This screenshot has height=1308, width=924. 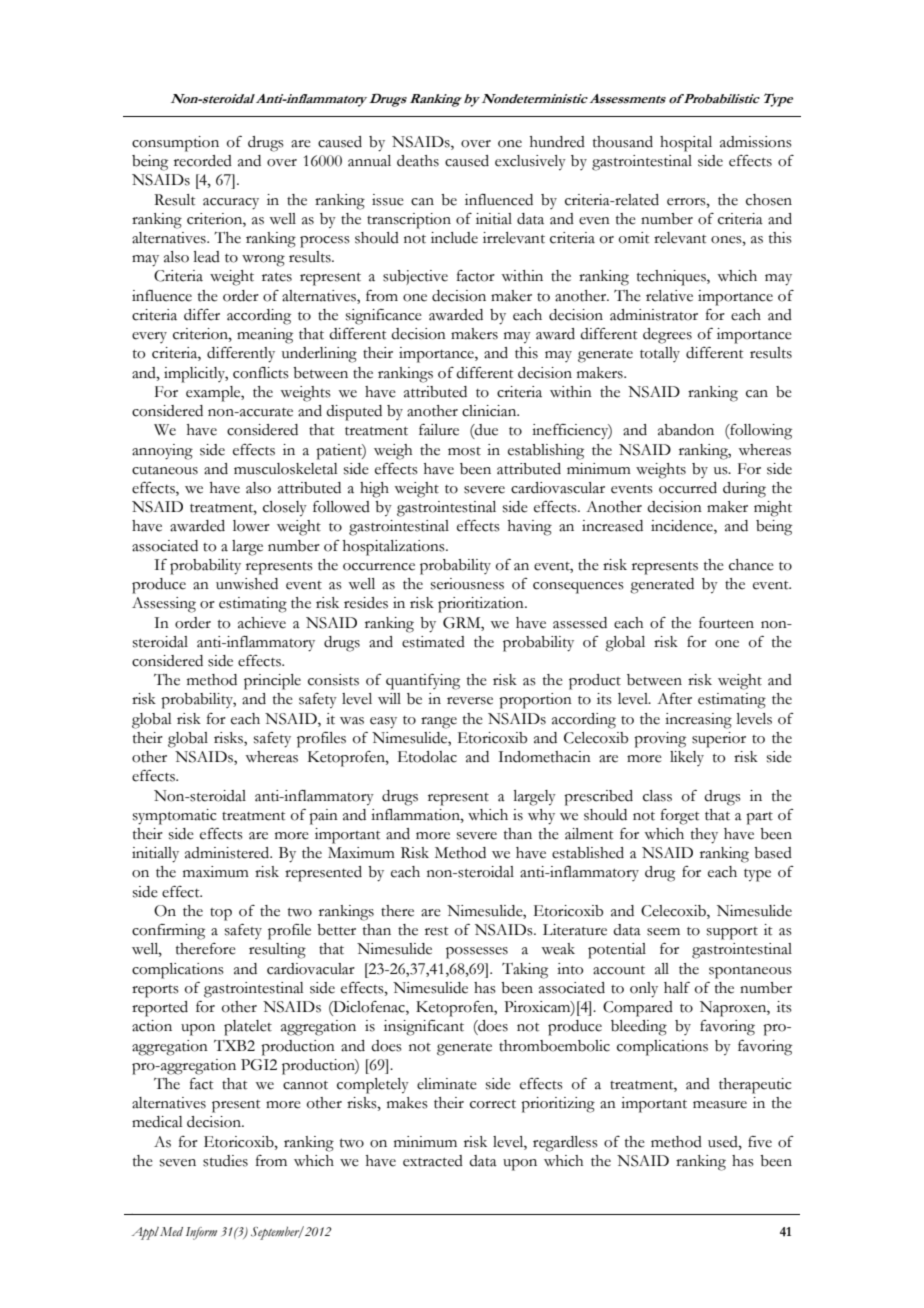 What do you see at coordinates (418, 161) in the screenshot?
I see `deaths` at bounding box center [418, 161].
